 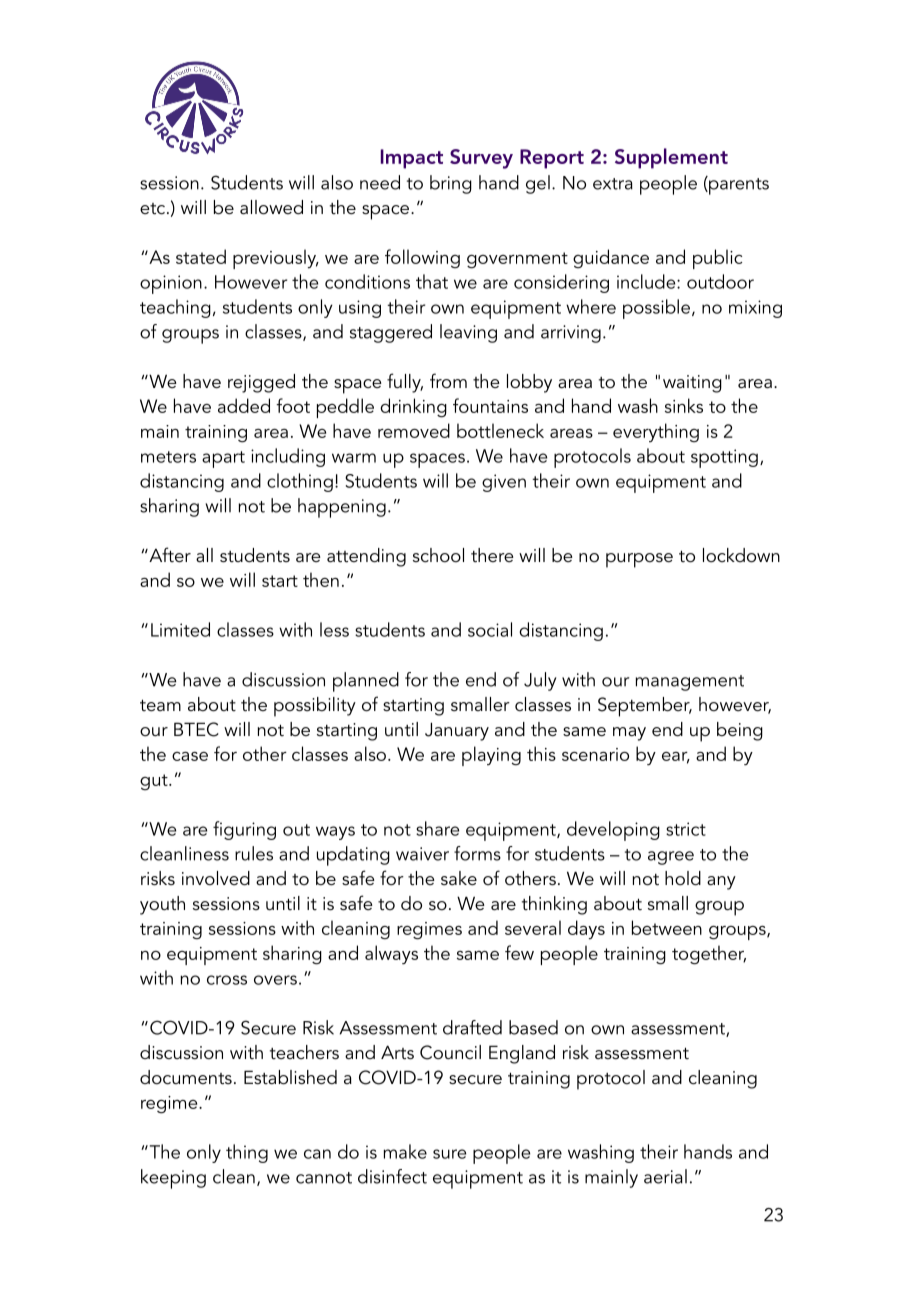 What do you see at coordinates (271, 207) in the screenshot?
I see `allowed` at bounding box center [271, 207].
